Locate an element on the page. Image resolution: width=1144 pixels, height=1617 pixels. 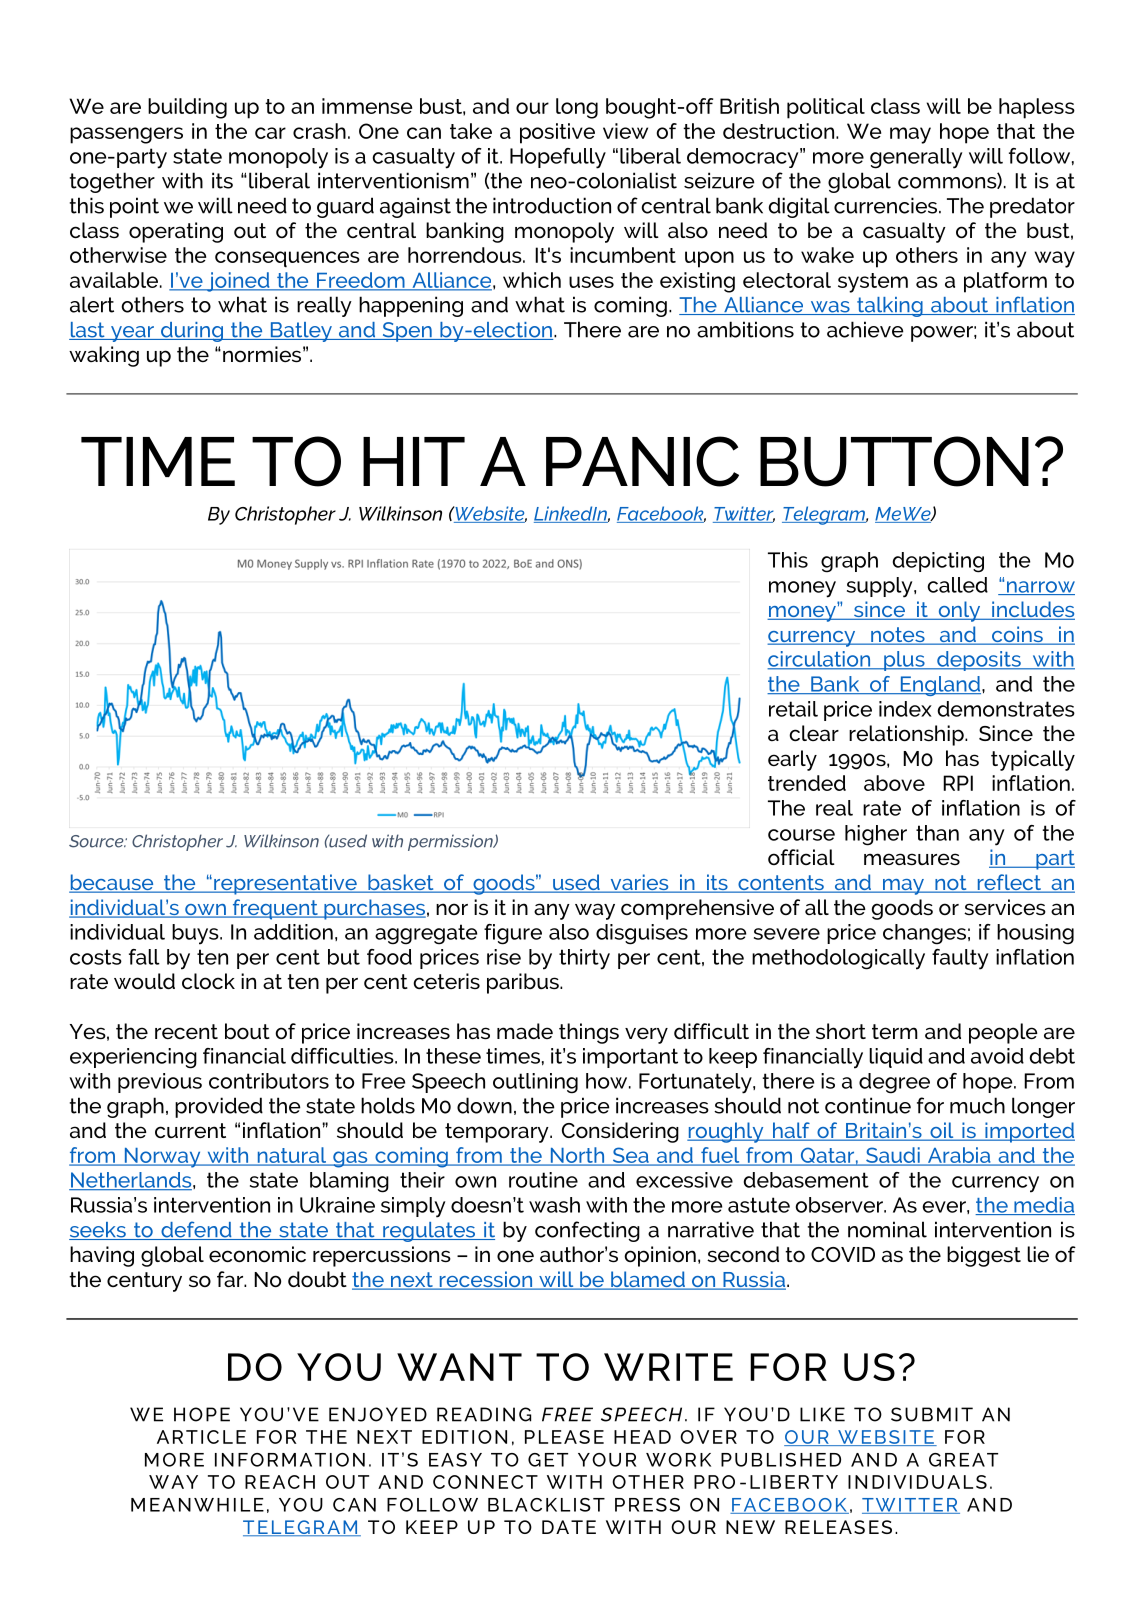
building is located at coordinates (187, 108).
